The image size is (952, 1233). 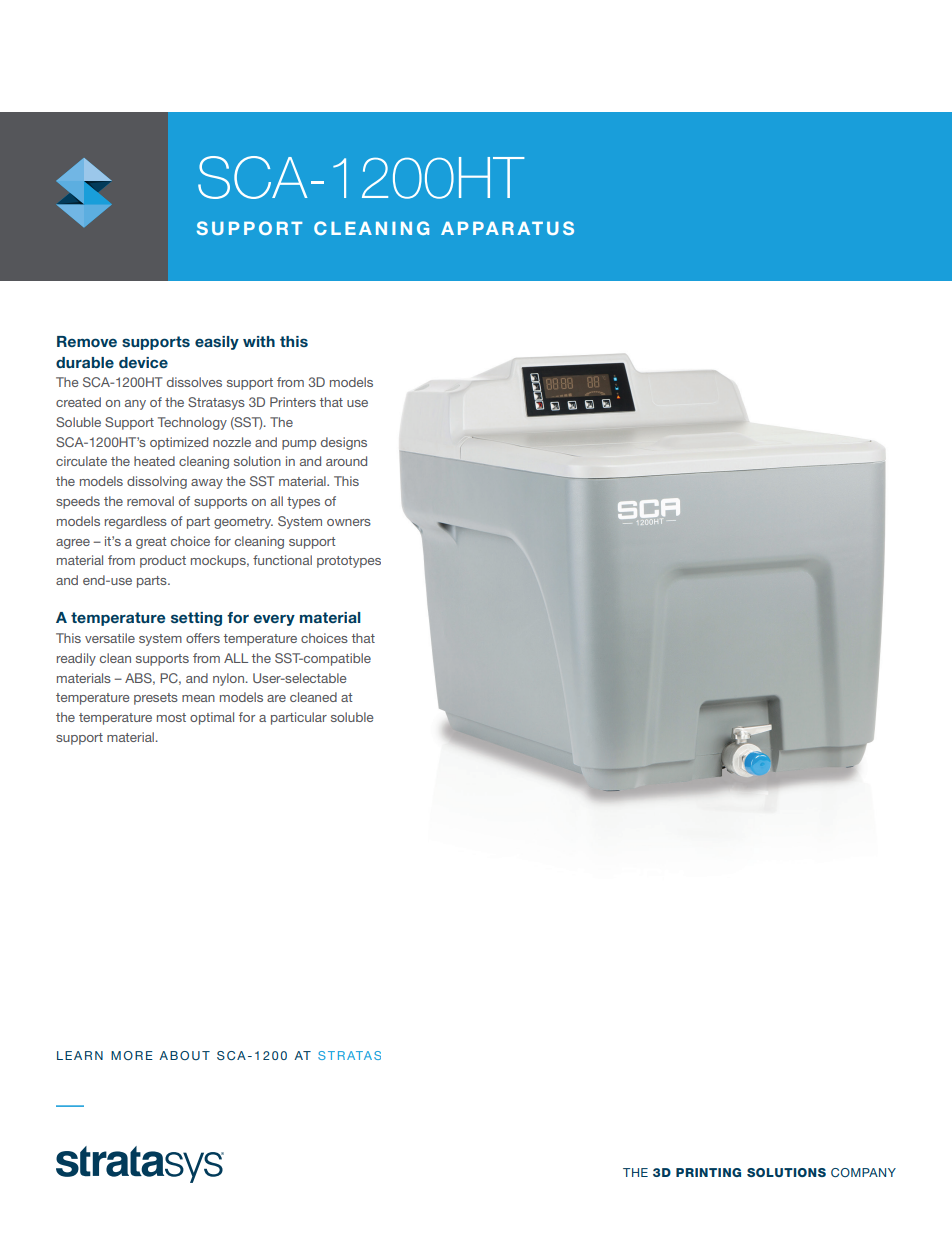 I want to click on most, so click(x=171, y=717).
